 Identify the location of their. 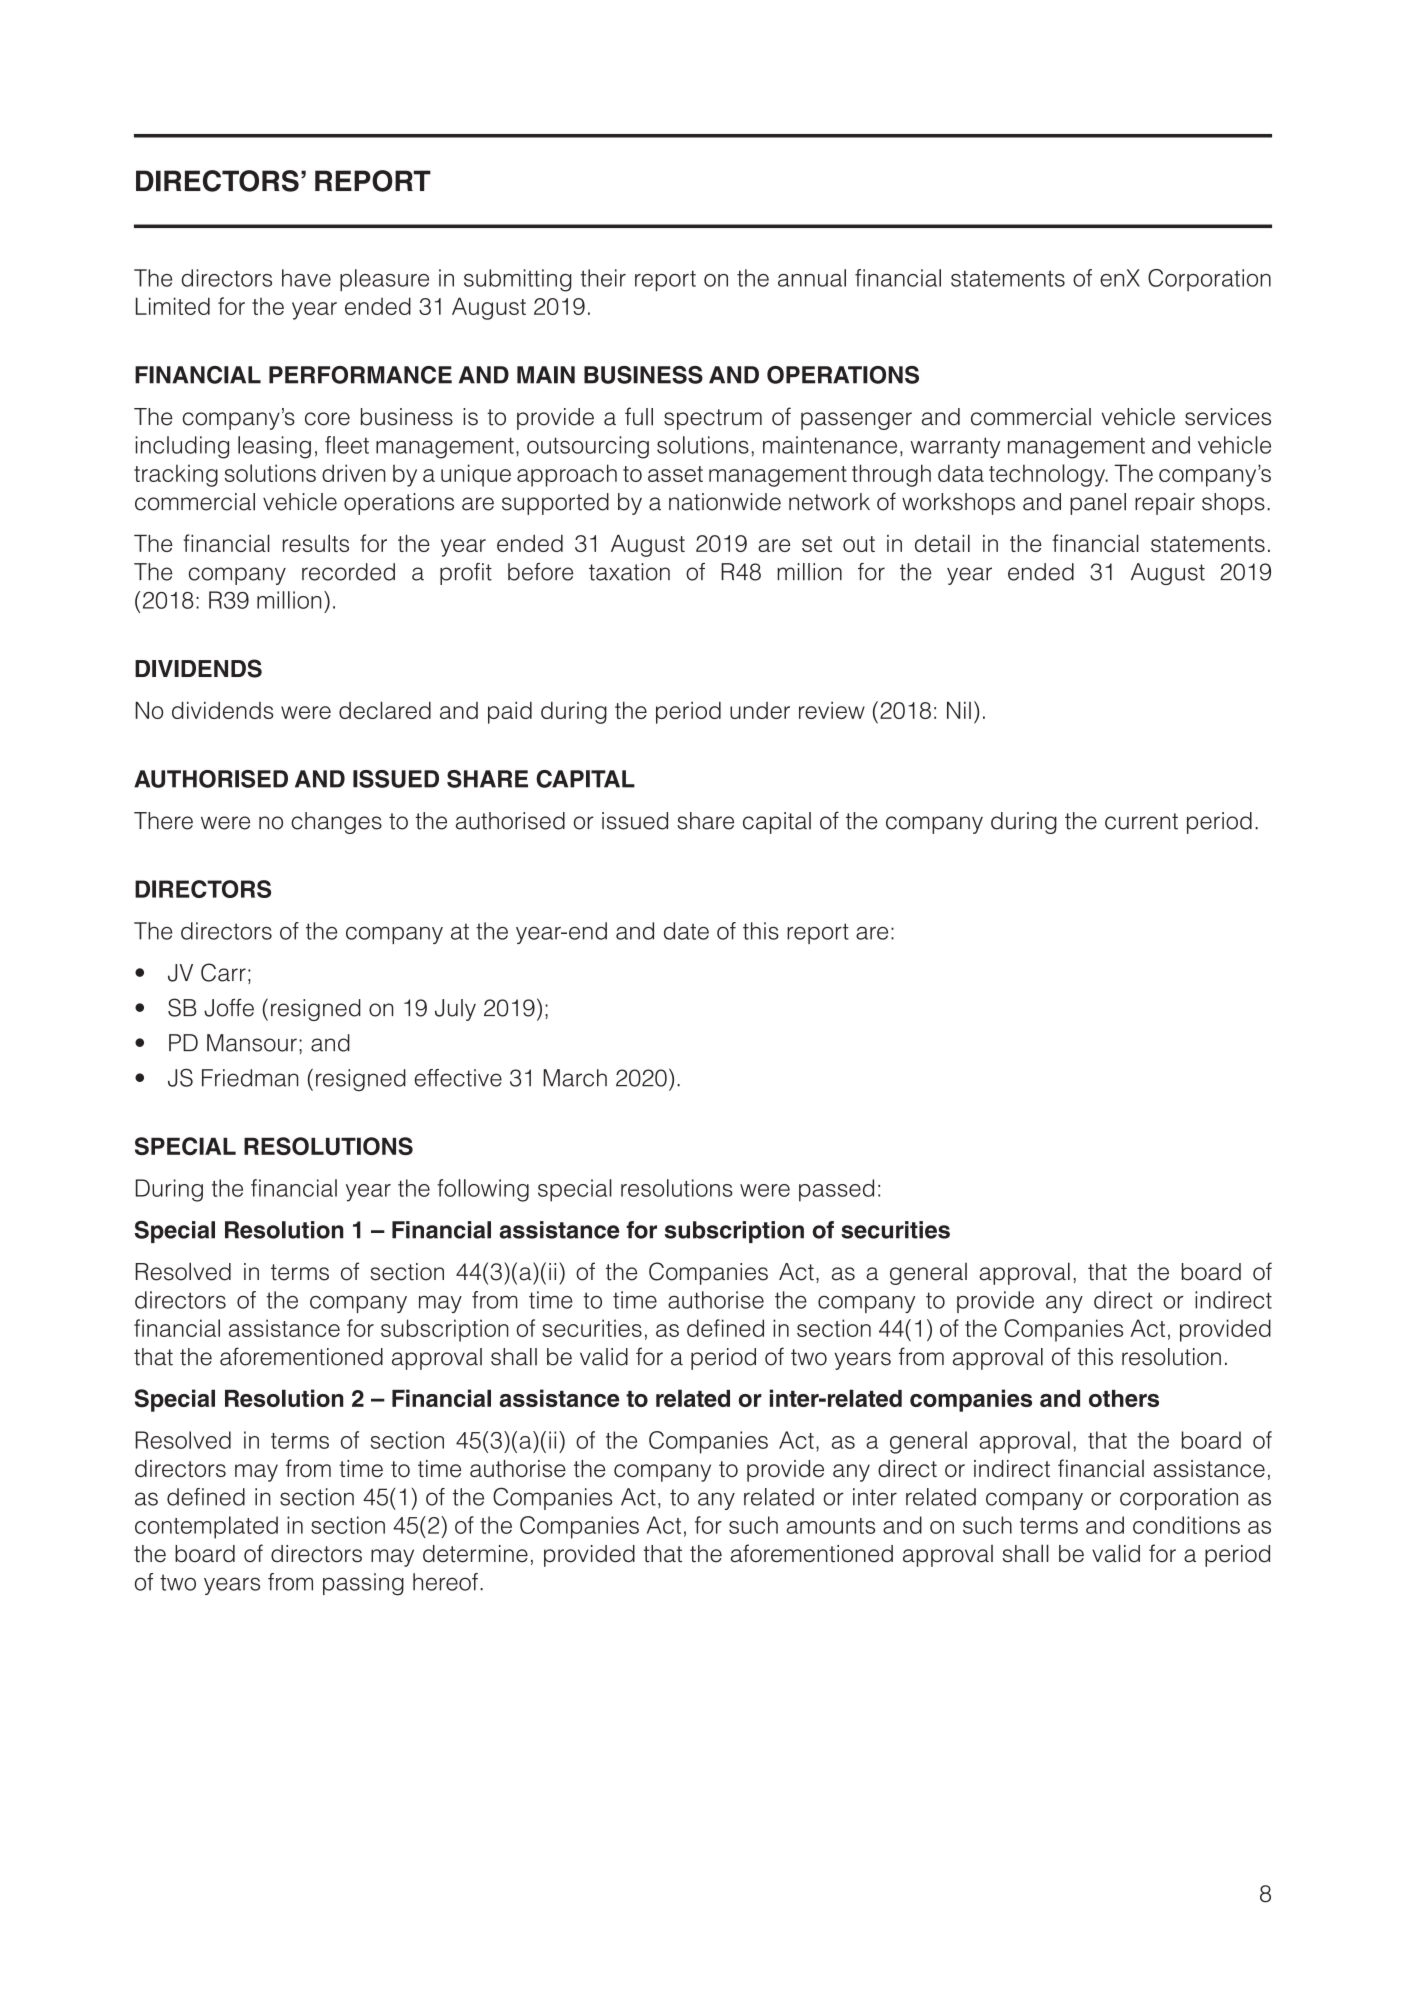
(603, 278).
